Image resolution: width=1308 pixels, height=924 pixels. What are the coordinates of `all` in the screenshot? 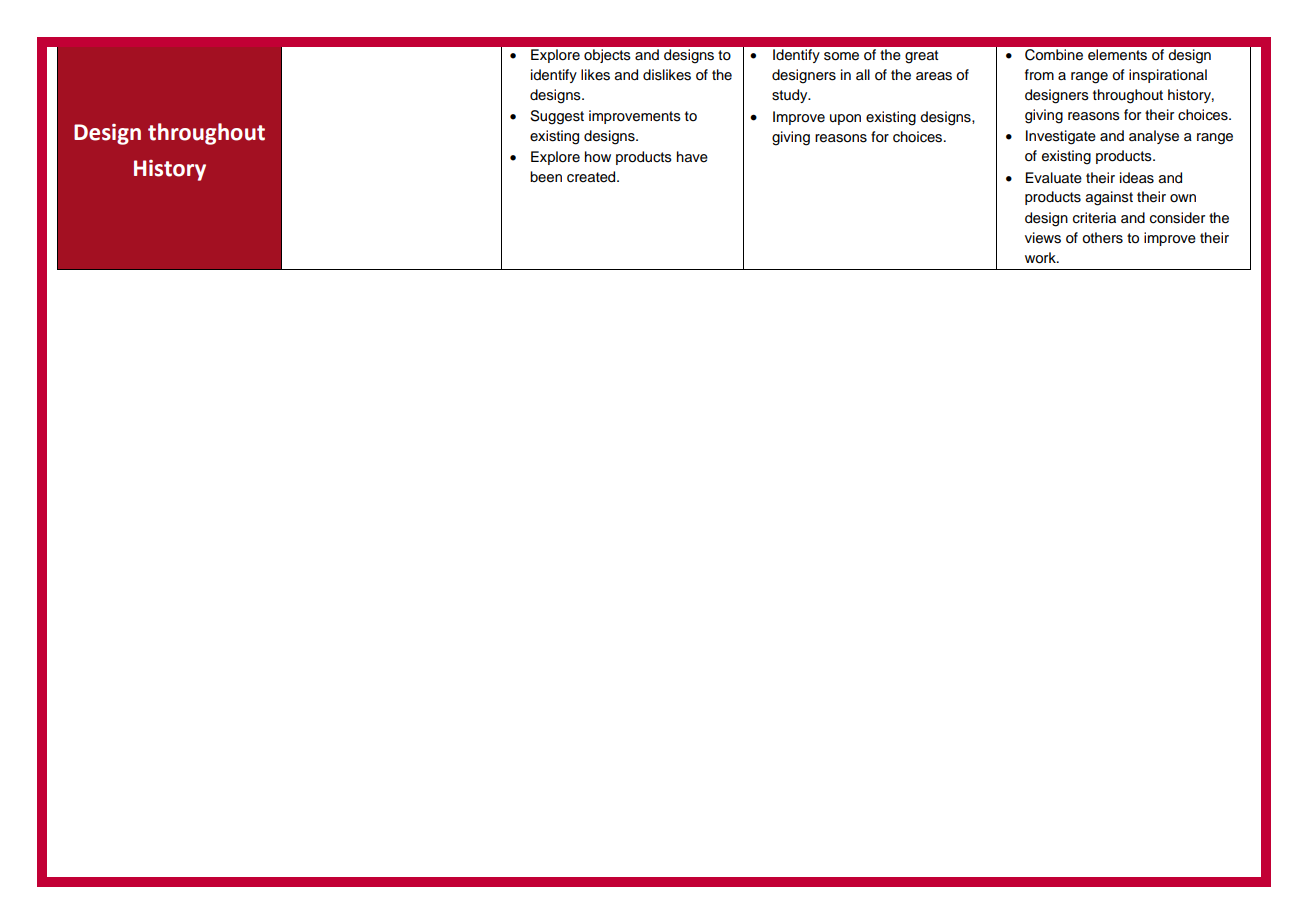 It's located at (863, 74).
